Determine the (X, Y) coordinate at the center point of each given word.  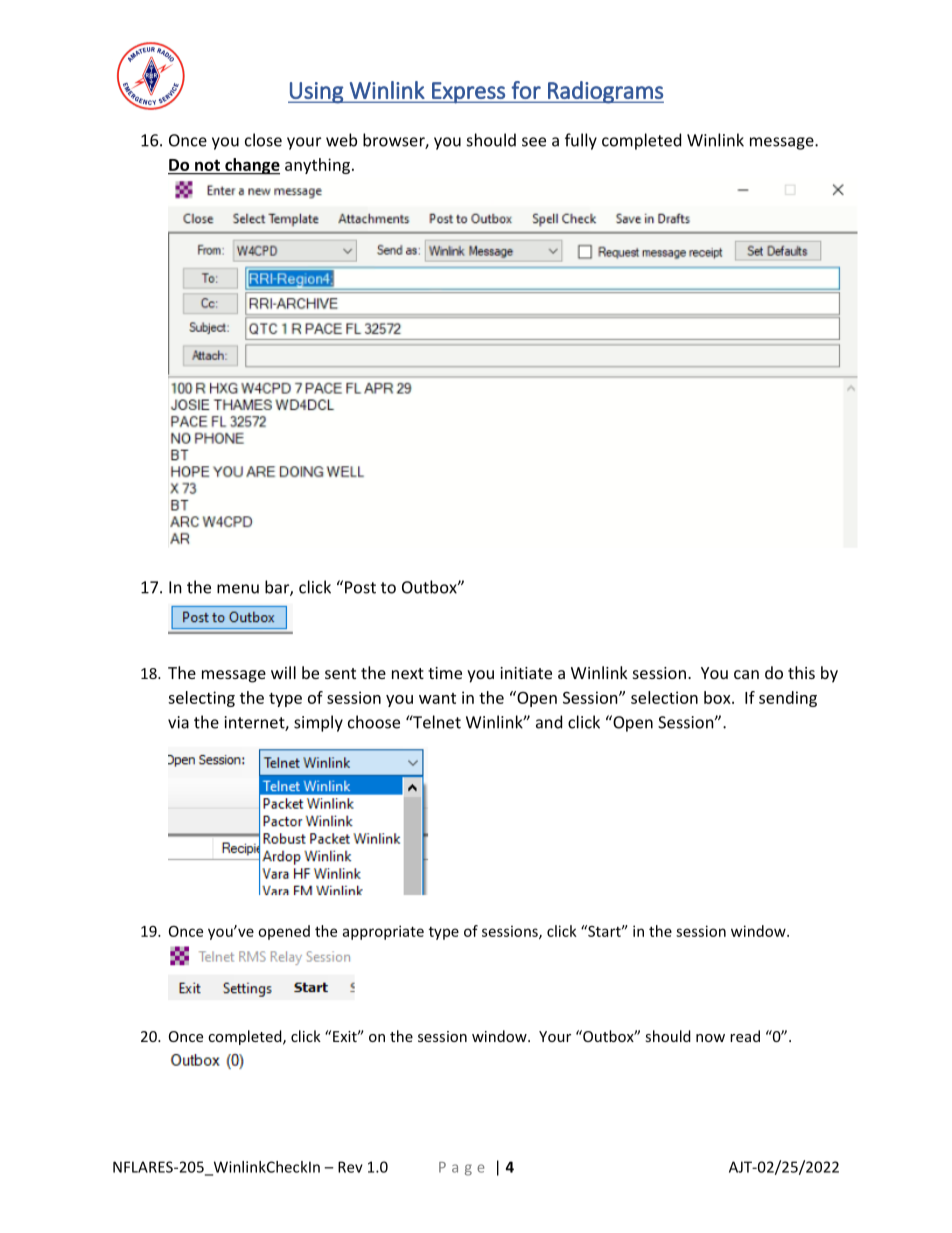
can (746, 674)
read (745, 1036)
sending (788, 699)
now (710, 1038)
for (526, 90)
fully (581, 141)
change (251, 166)
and (549, 722)
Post (360, 587)
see (534, 142)
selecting (201, 699)
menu (238, 589)
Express (468, 93)
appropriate (383, 932)
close (263, 140)
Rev (350, 1167)
